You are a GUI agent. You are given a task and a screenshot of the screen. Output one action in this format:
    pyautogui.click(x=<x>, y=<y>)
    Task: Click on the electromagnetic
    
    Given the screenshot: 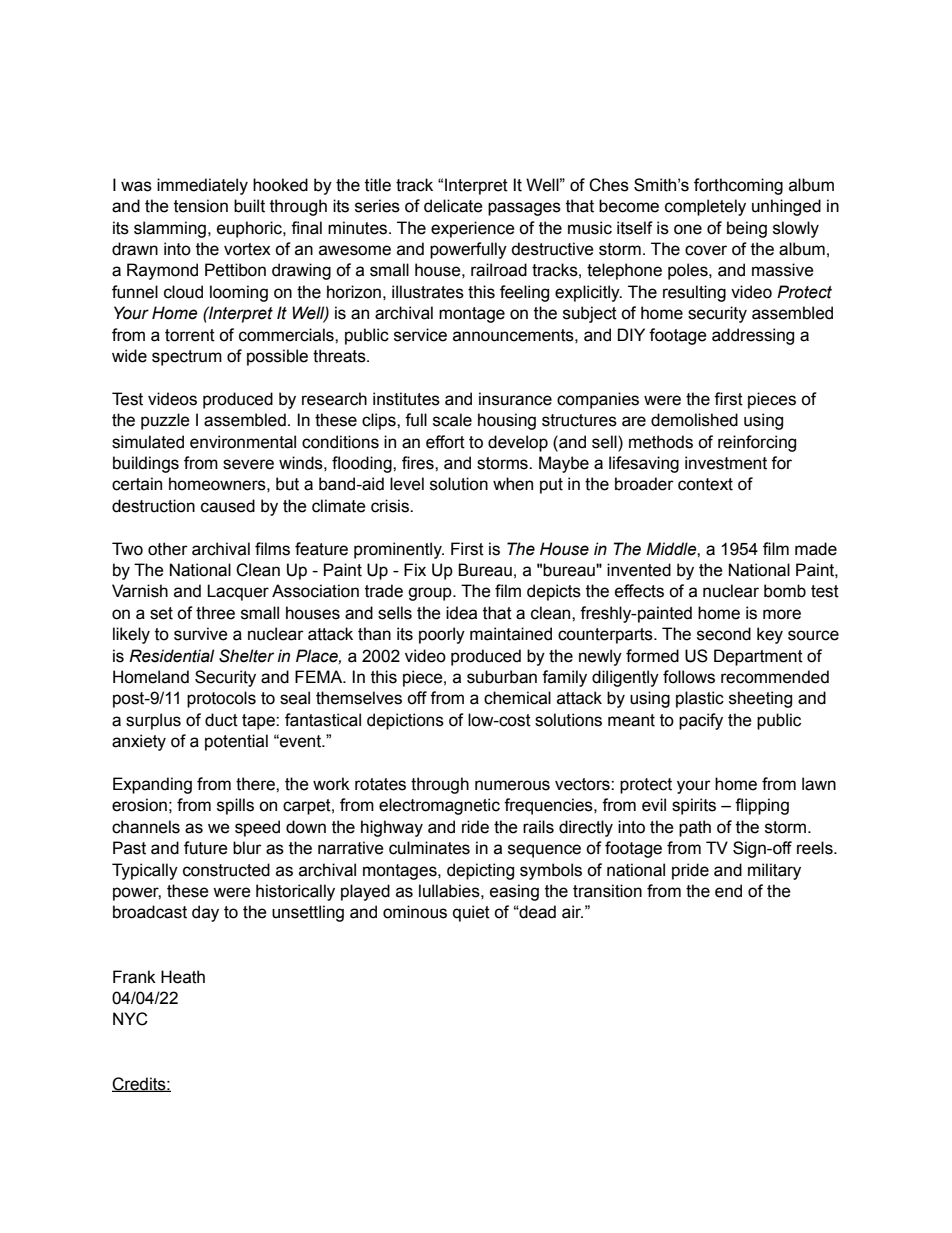 What is the action you would take?
    pyautogui.click(x=439, y=806)
